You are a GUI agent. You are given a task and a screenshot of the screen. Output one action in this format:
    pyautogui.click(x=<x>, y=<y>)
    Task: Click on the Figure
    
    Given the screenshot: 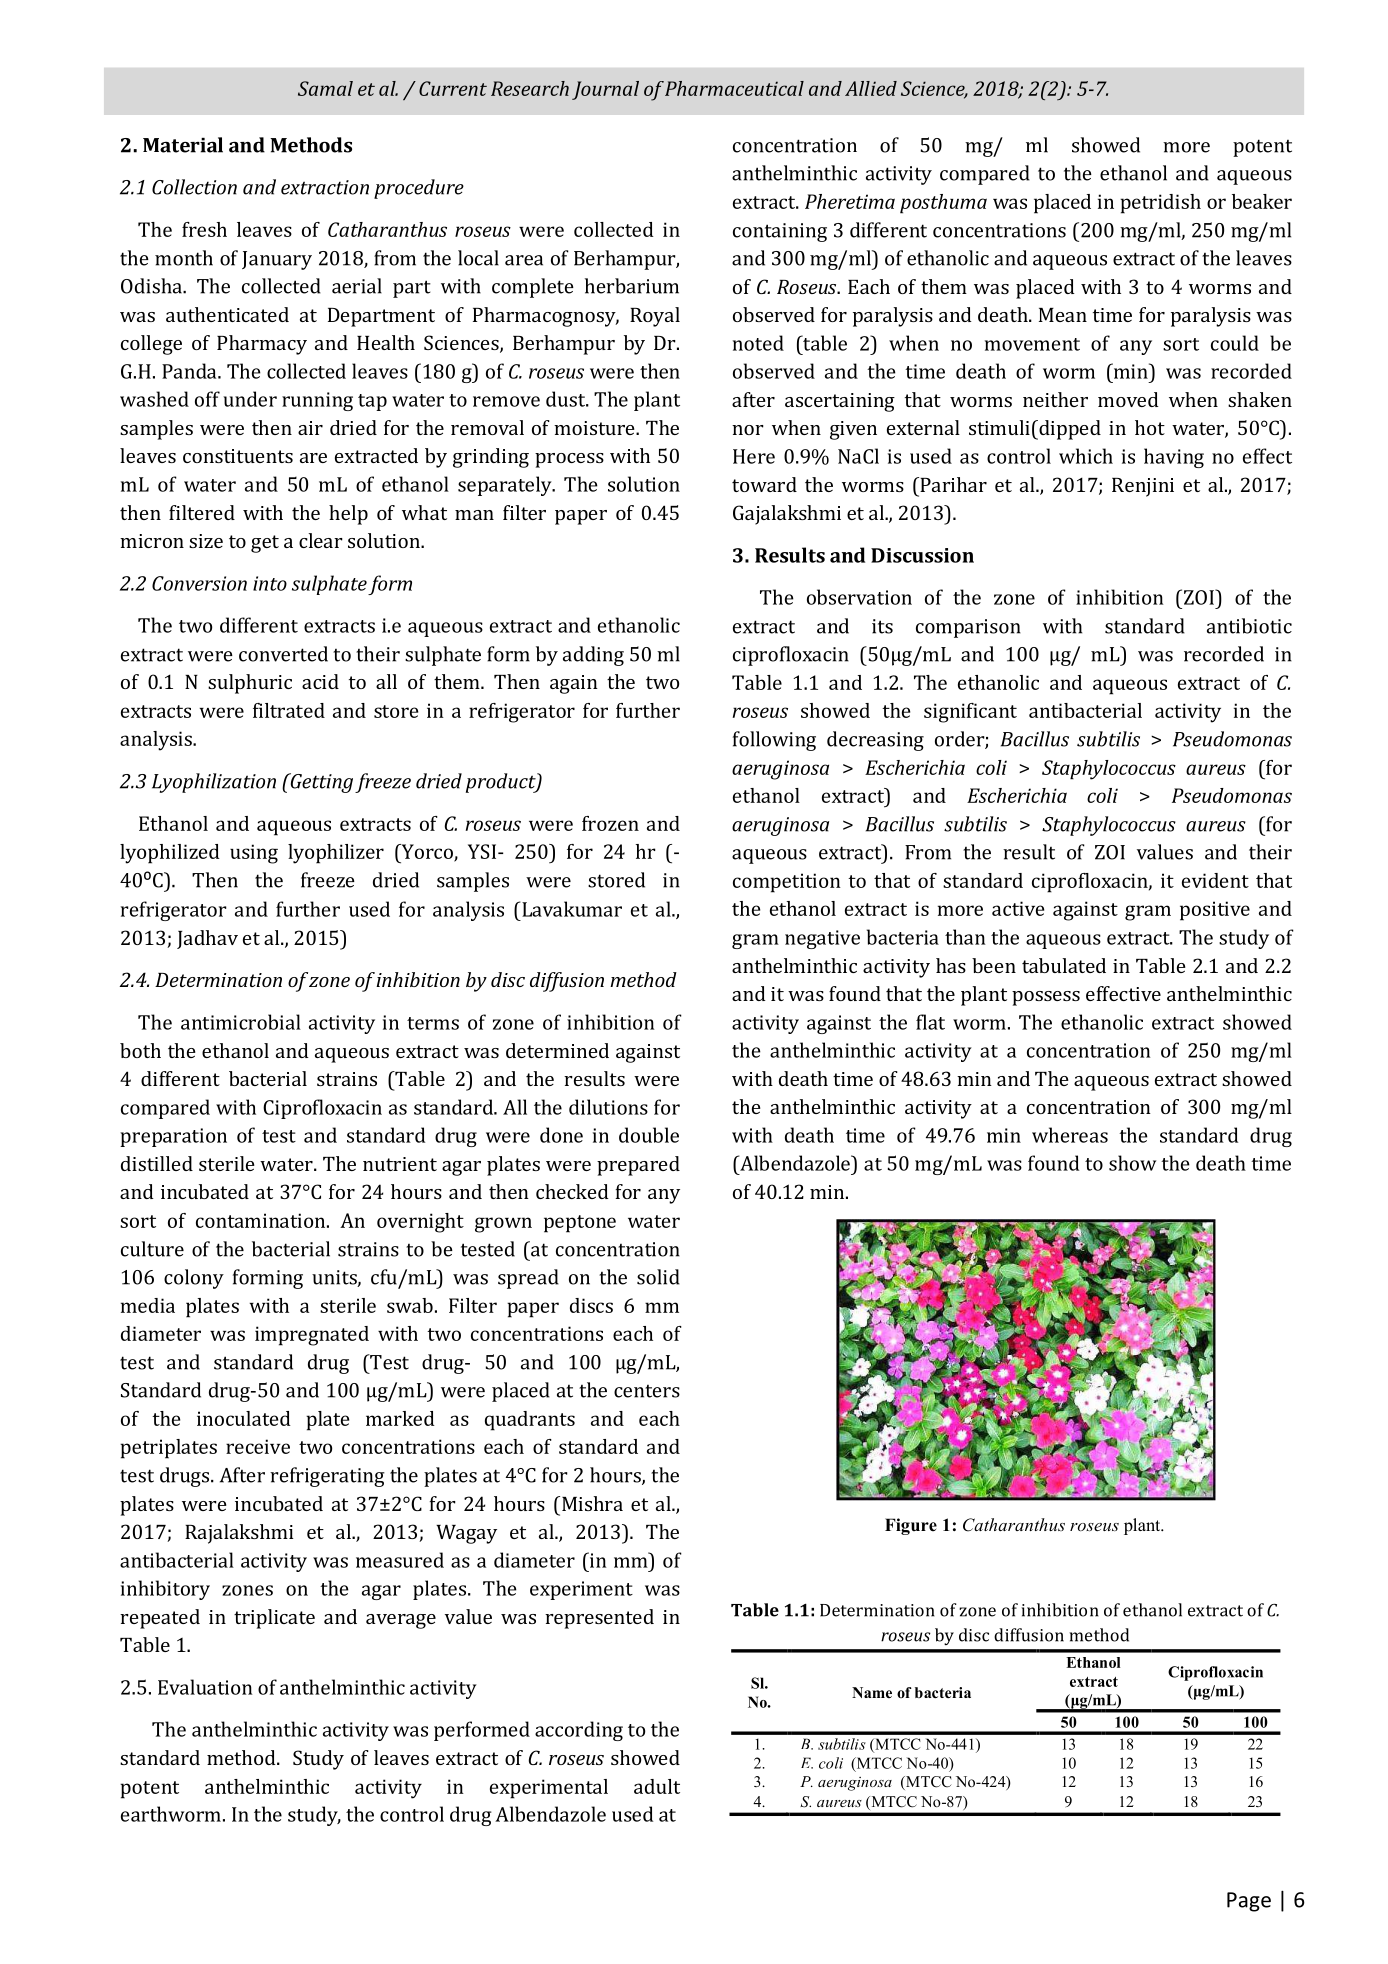 What is the action you would take?
    pyautogui.click(x=911, y=1526)
